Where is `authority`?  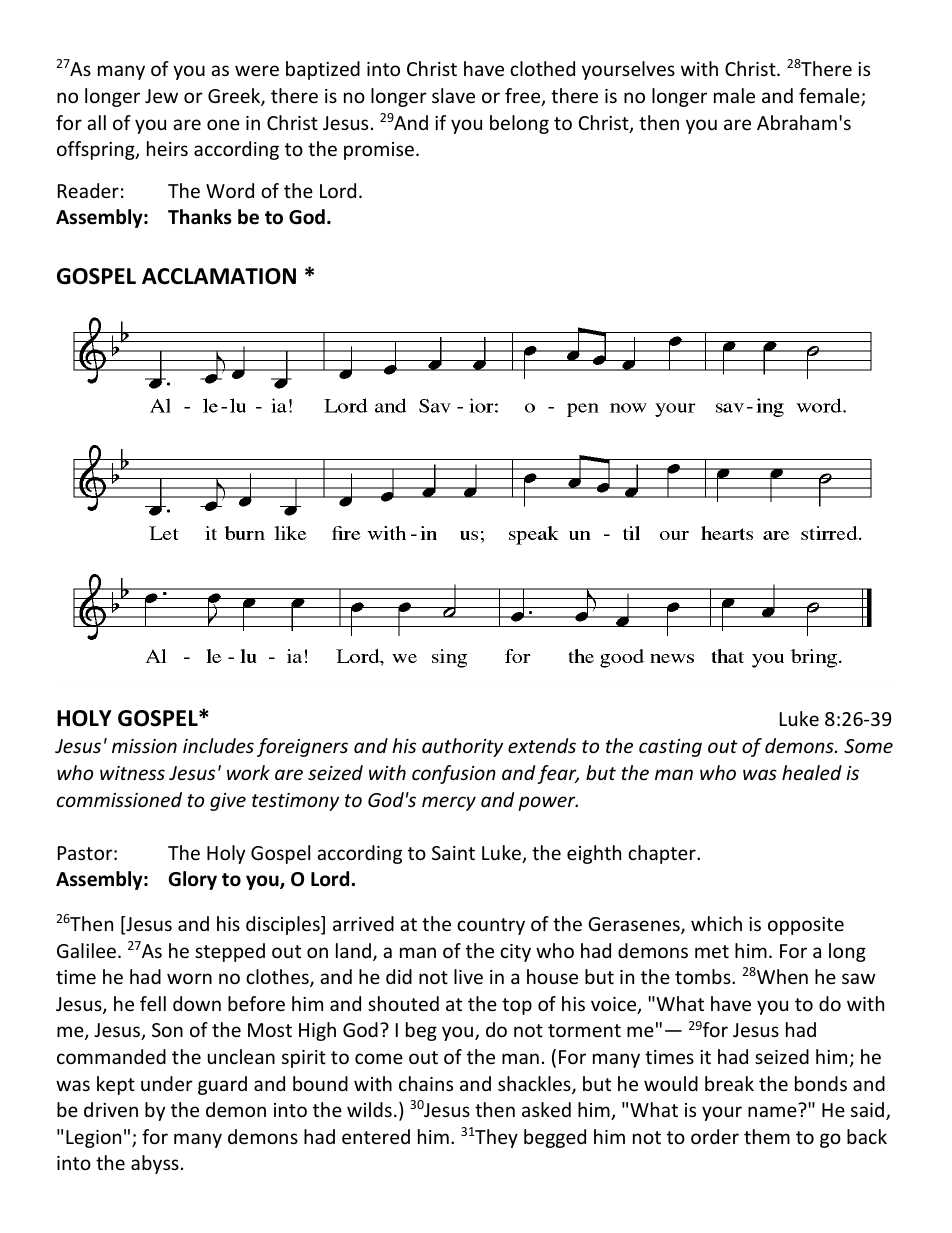 authority is located at coordinates (462, 747).
